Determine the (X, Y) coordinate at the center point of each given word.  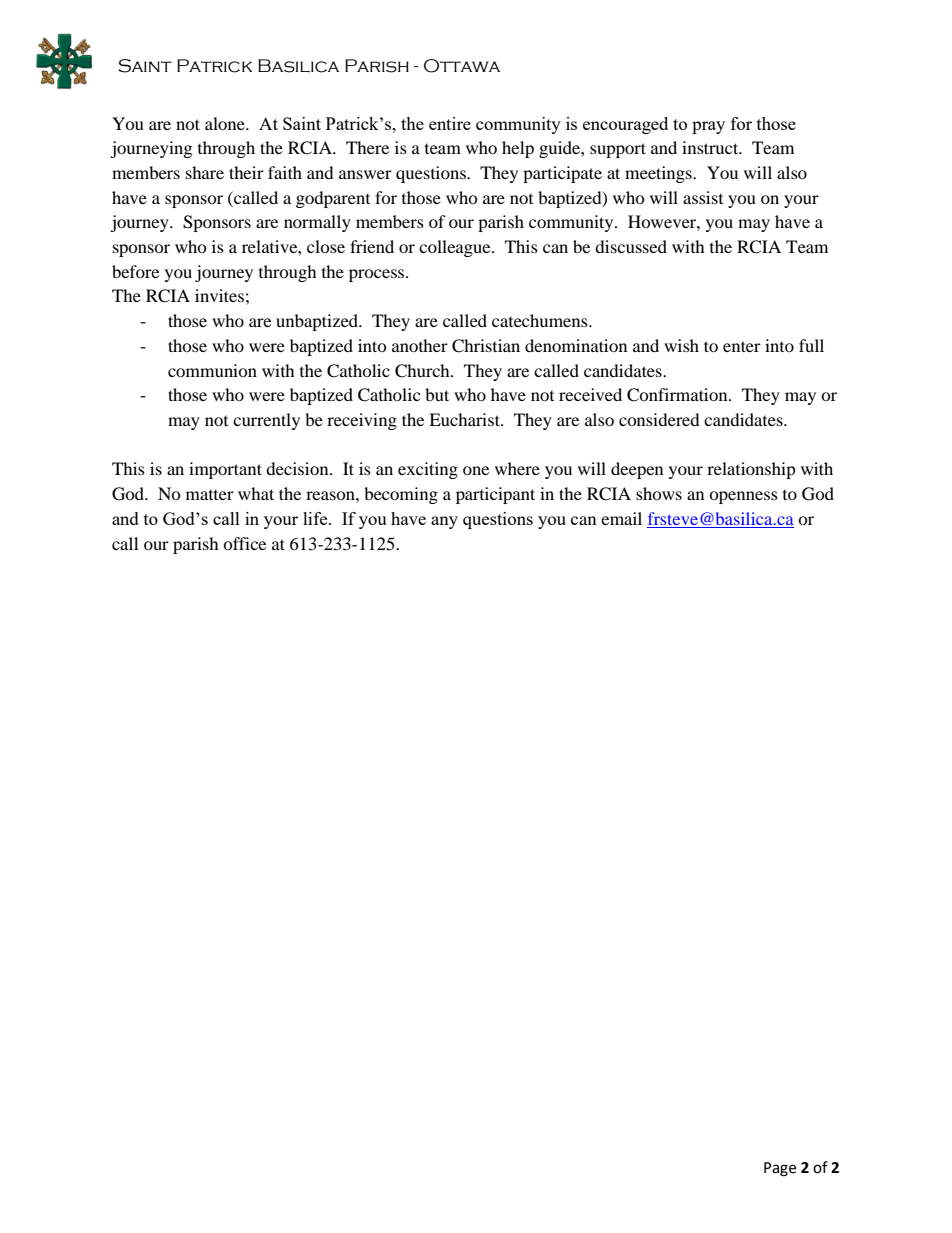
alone (226, 123)
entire (450, 123)
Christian (486, 346)
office (244, 543)
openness (743, 497)
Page (780, 1169)
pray (708, 127)
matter (210, 495)
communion (212, 370)
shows (659, 493)
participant (495, 495)
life (316, 518)
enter (742, 346)
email (621, 518)
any (444, 522)
